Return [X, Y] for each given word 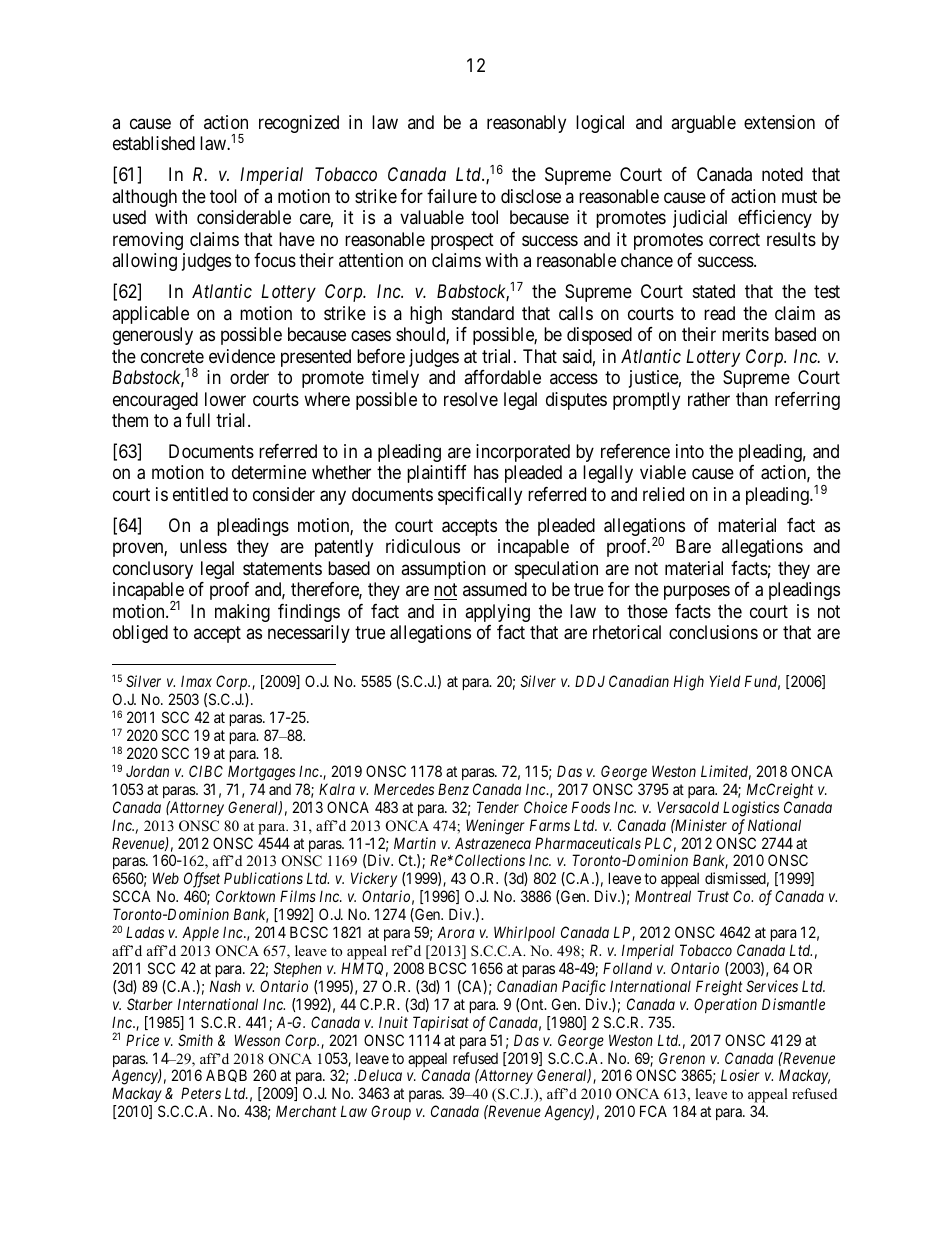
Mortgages [261, 773]
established [154, 143]
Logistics [751, 809]
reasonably [526, 124]
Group [391, 1112]
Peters [201, 1093]
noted [782, 174]
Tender [498, 807]
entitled [200, 494]
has [486, 472]
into [690, 451]
